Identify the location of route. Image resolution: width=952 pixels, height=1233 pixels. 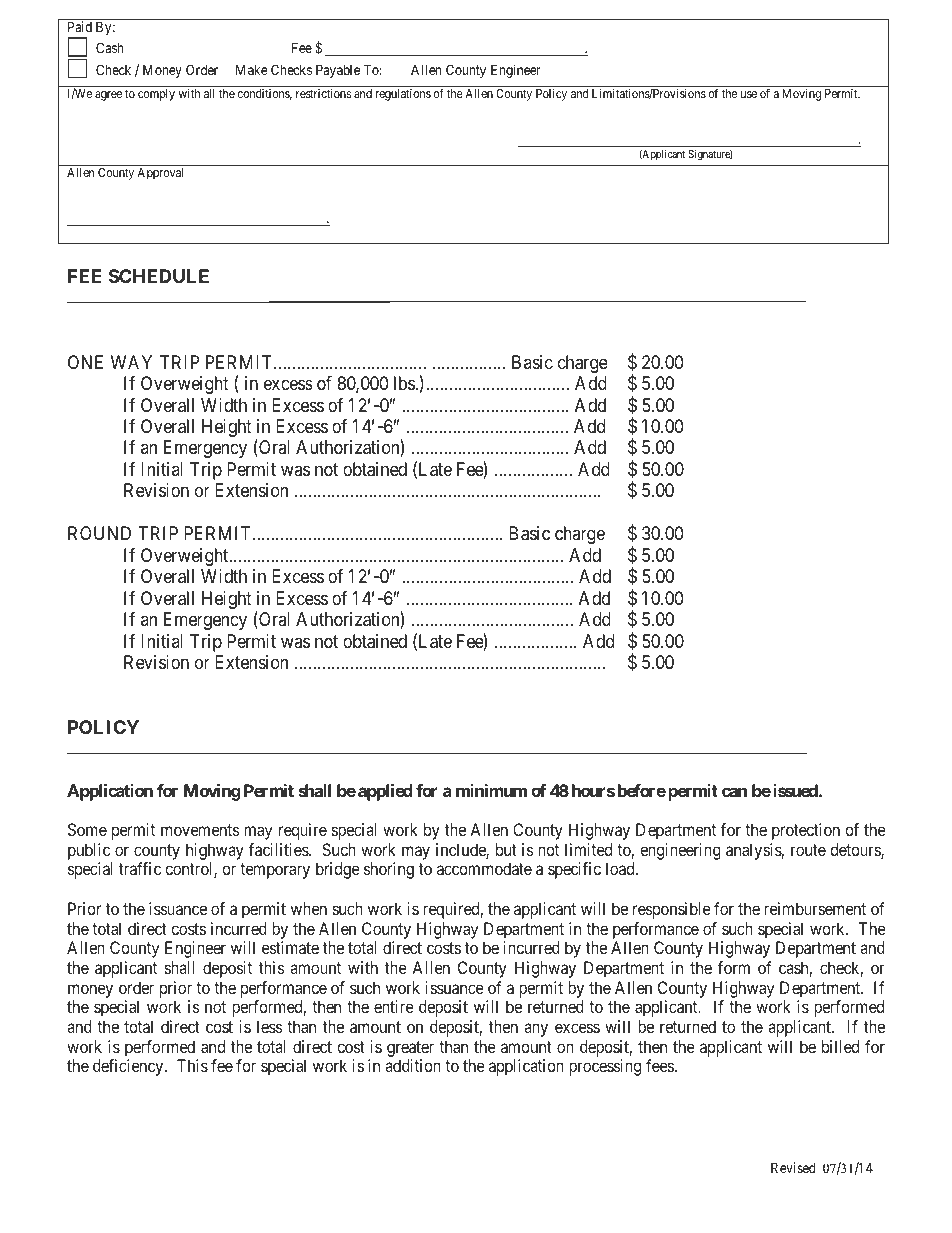
(808, 850).
